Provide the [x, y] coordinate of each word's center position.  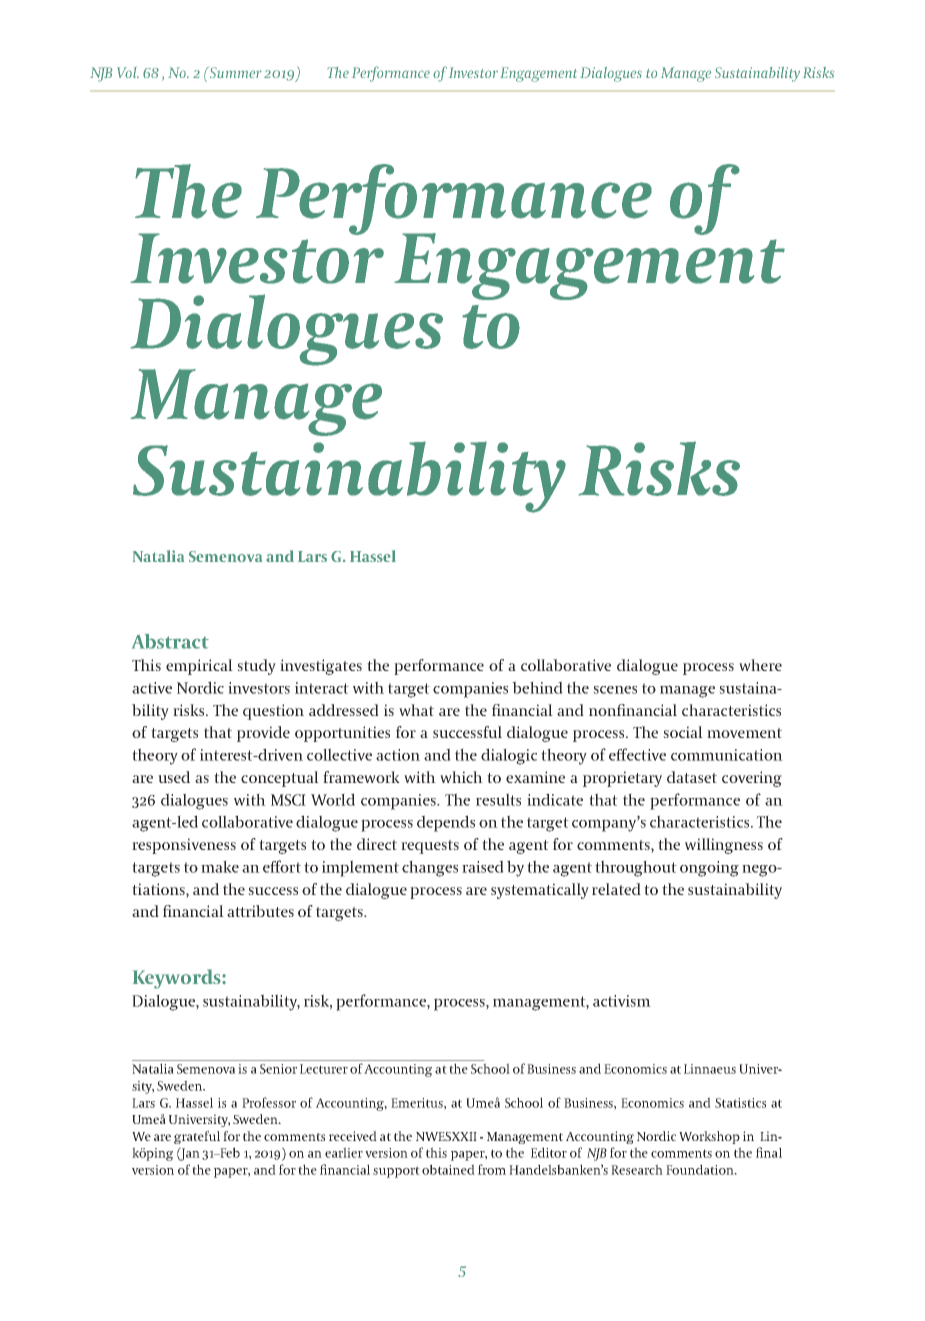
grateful [197, 1137]
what [416, 710]
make [220, 866]
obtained [448, 1169]
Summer [234, 72]
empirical [199, 667]
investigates [321, 667]
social [683, 732]
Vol [128, 72]
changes [430, 868]
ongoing [709, 869]
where [760, 665]
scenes [615, 690]
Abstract [170, 641]
